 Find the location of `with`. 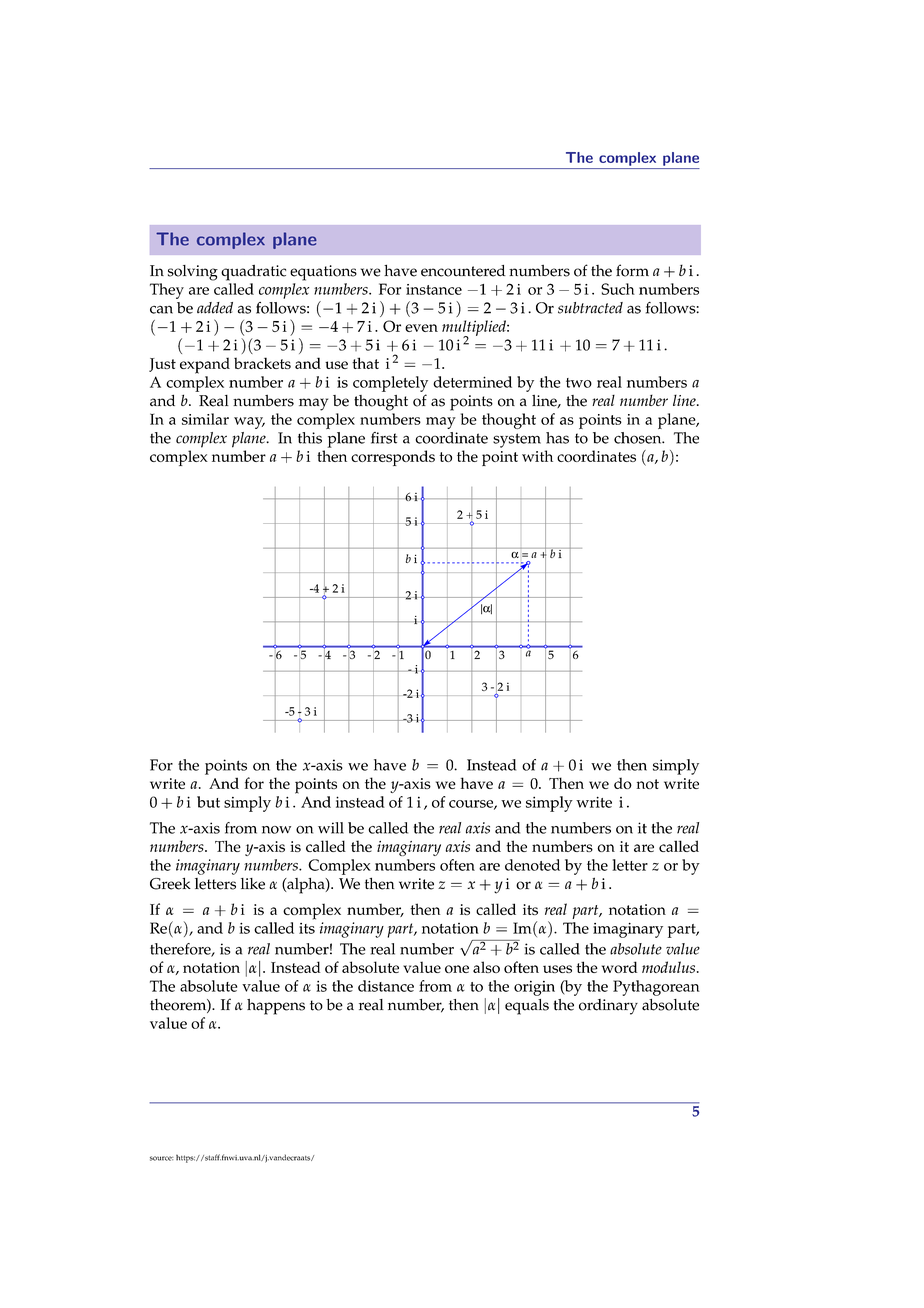

with is located at coordinates (537, 456).
